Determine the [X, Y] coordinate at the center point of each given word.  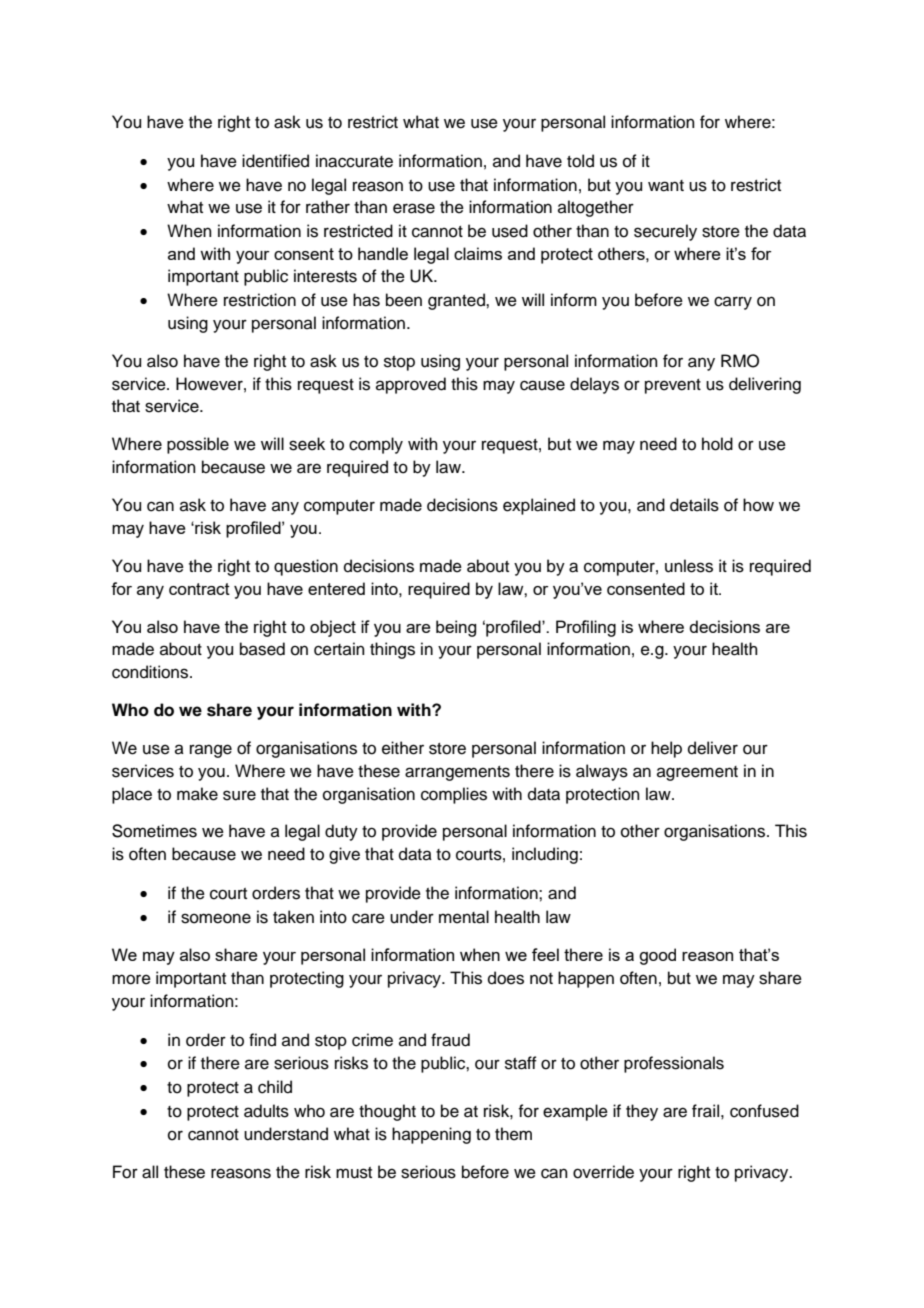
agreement [697, 773]
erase [414, 208]
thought [387, 1112]
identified [275, 161]
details [694, 505]
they [642, 1112]
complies [454, 795]
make [197, 794]
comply [376, 445]
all [150, 1172]
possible [198, 445]
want [666, 186]
